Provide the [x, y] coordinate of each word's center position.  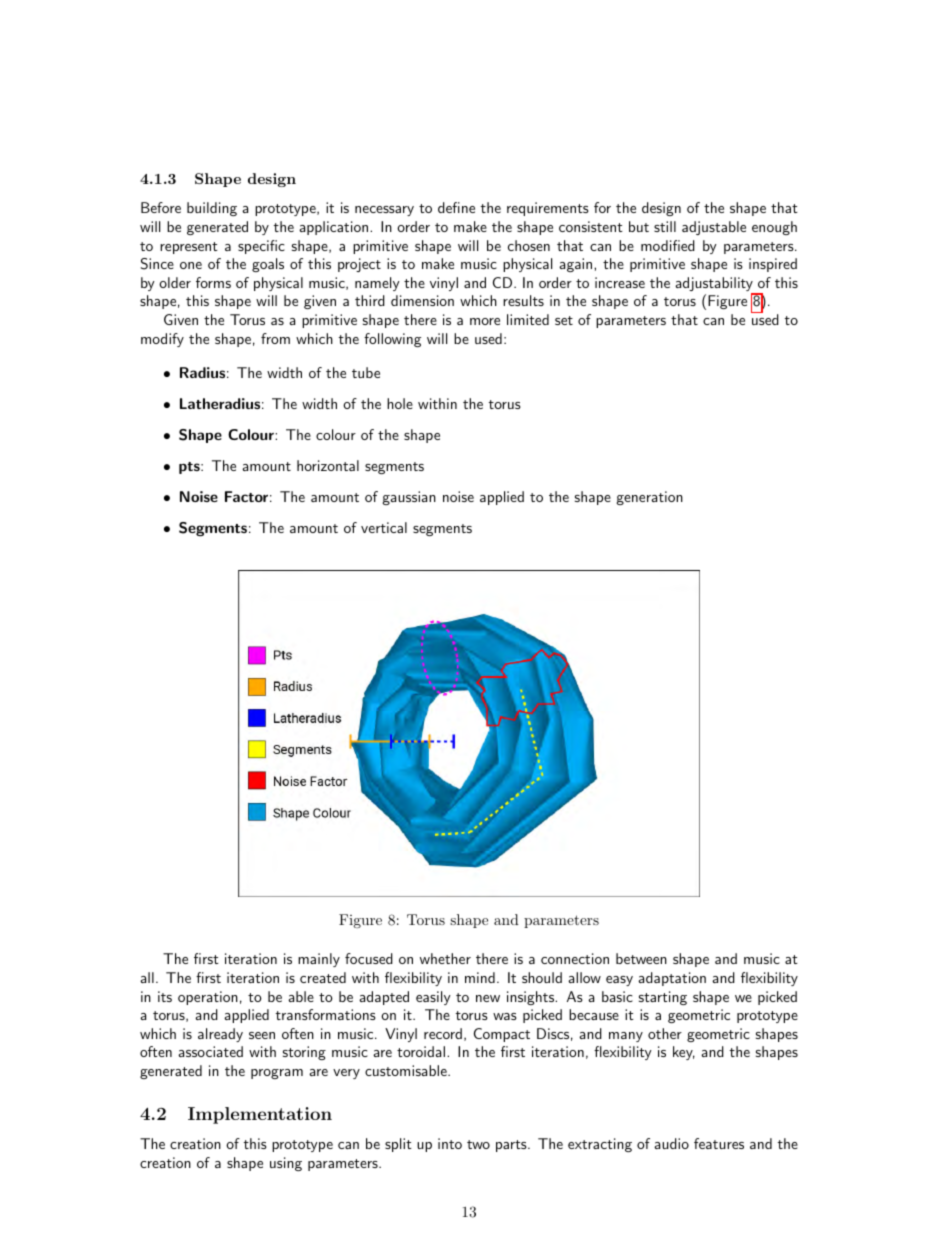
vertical [384, 527]
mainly [319, 960]
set [564, 320]
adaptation [672, 979]
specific [261, 247]
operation [208, 998]
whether [445, 958]
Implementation [260, 1115]
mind [480, 977]
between [641, 958]
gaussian [409, 498]
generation [650, 498]
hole [400, 403]
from [275, 338]
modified [668, 245]
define [456, 207]
